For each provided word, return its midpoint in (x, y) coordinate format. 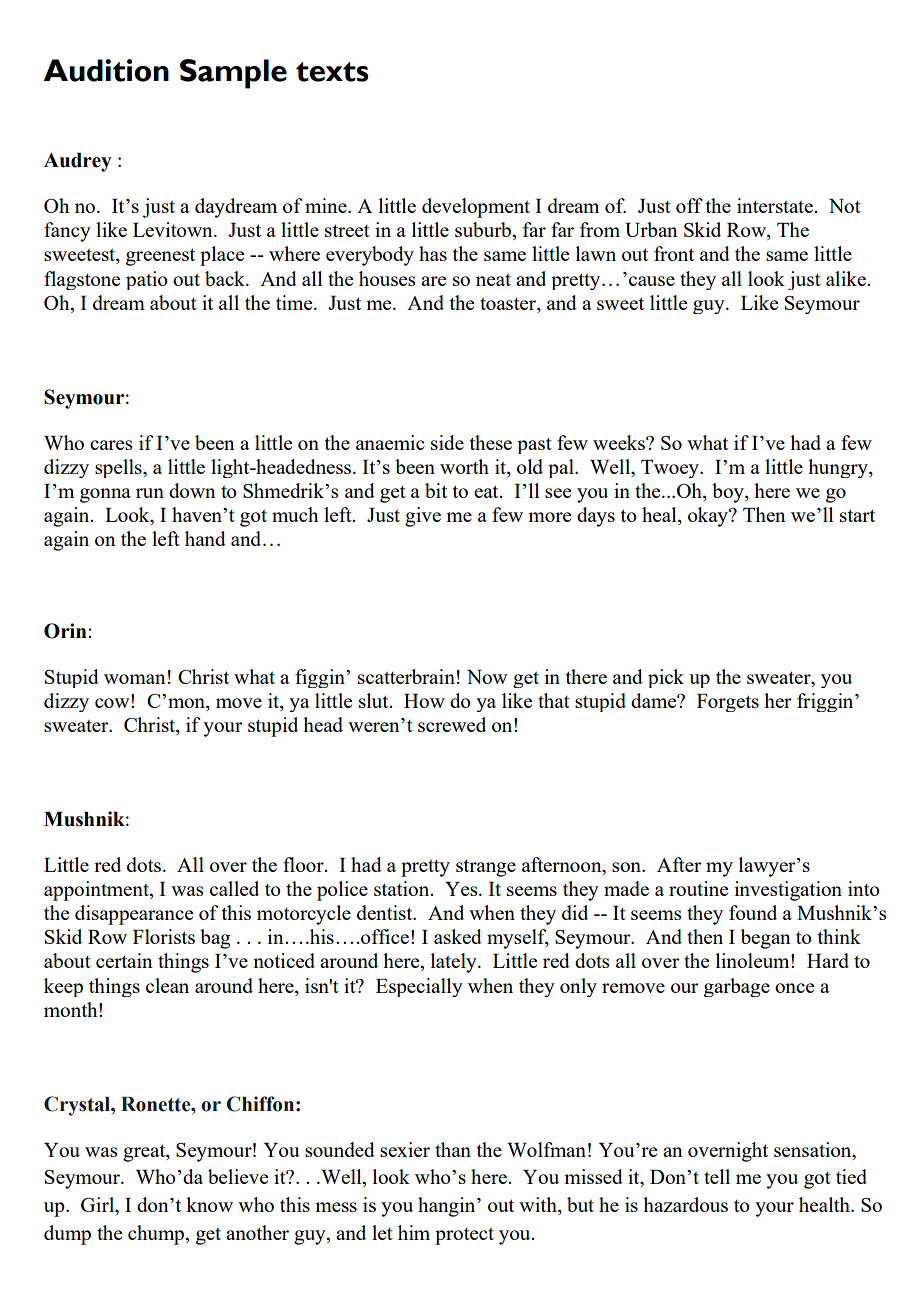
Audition (106, 70)
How (424, 701)
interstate (776, 205)
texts (332, 72)
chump (157, 1235)
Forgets (728, 703)
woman (135, 679)
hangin (448, 1207)
